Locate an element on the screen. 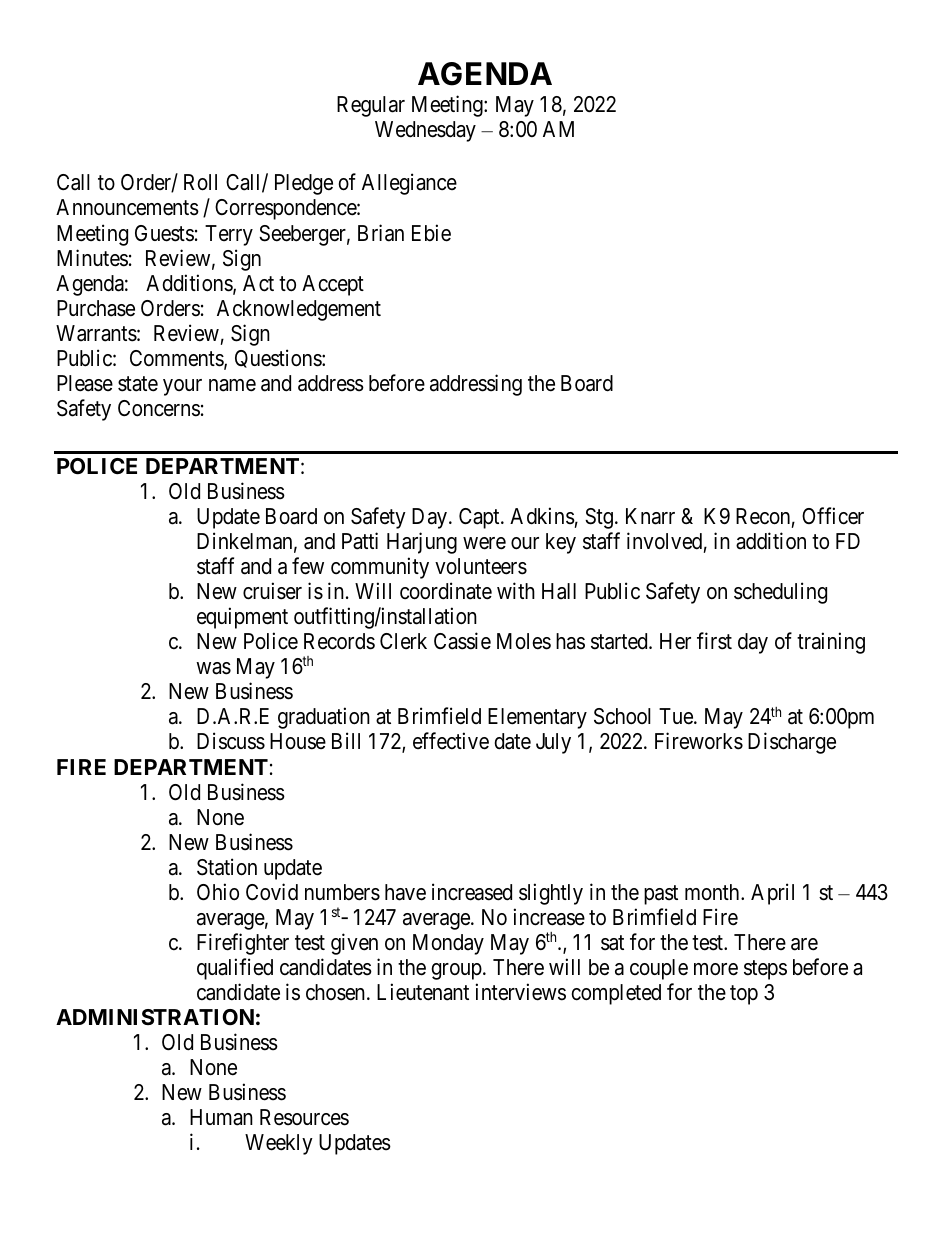 Image resolution: width=952 pixels, height=1233 pixels. Officer is located at coordinates (833, 516).
